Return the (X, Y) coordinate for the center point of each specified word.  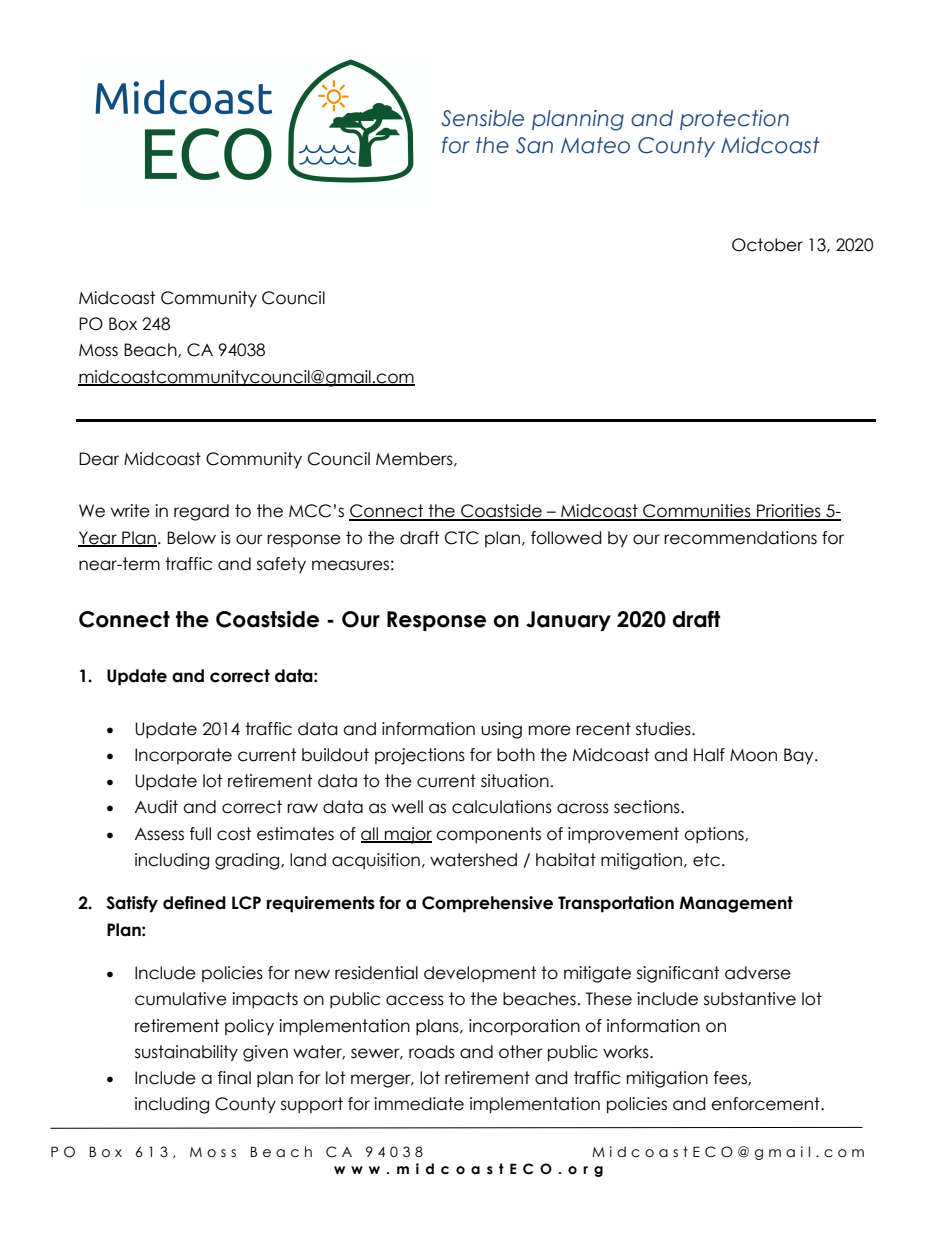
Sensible (482, 118)
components (488, 835)
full (200, 834)
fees (731, 1078)
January (568, 621)
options (715, 835)
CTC (461, 538)
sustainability (186, 1053)
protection (734, 120)
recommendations (740, 538)
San (534, 145)
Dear (99, 459)
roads (432, 1052)
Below (191, 538)
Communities (697, 512)
